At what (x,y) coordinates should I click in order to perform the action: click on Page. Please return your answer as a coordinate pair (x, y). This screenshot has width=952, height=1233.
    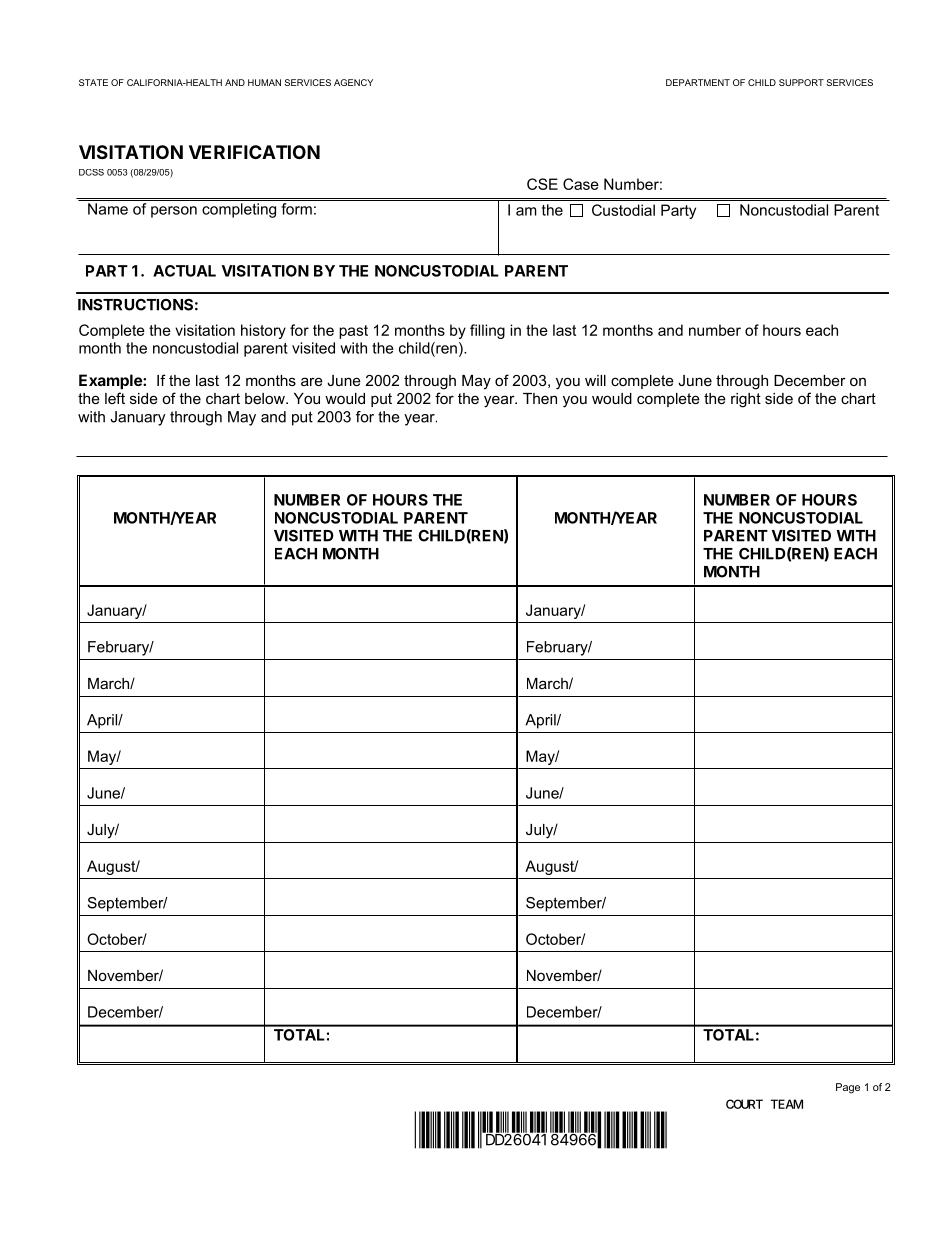
    Looking at the image, I should click on (848, 1088).
